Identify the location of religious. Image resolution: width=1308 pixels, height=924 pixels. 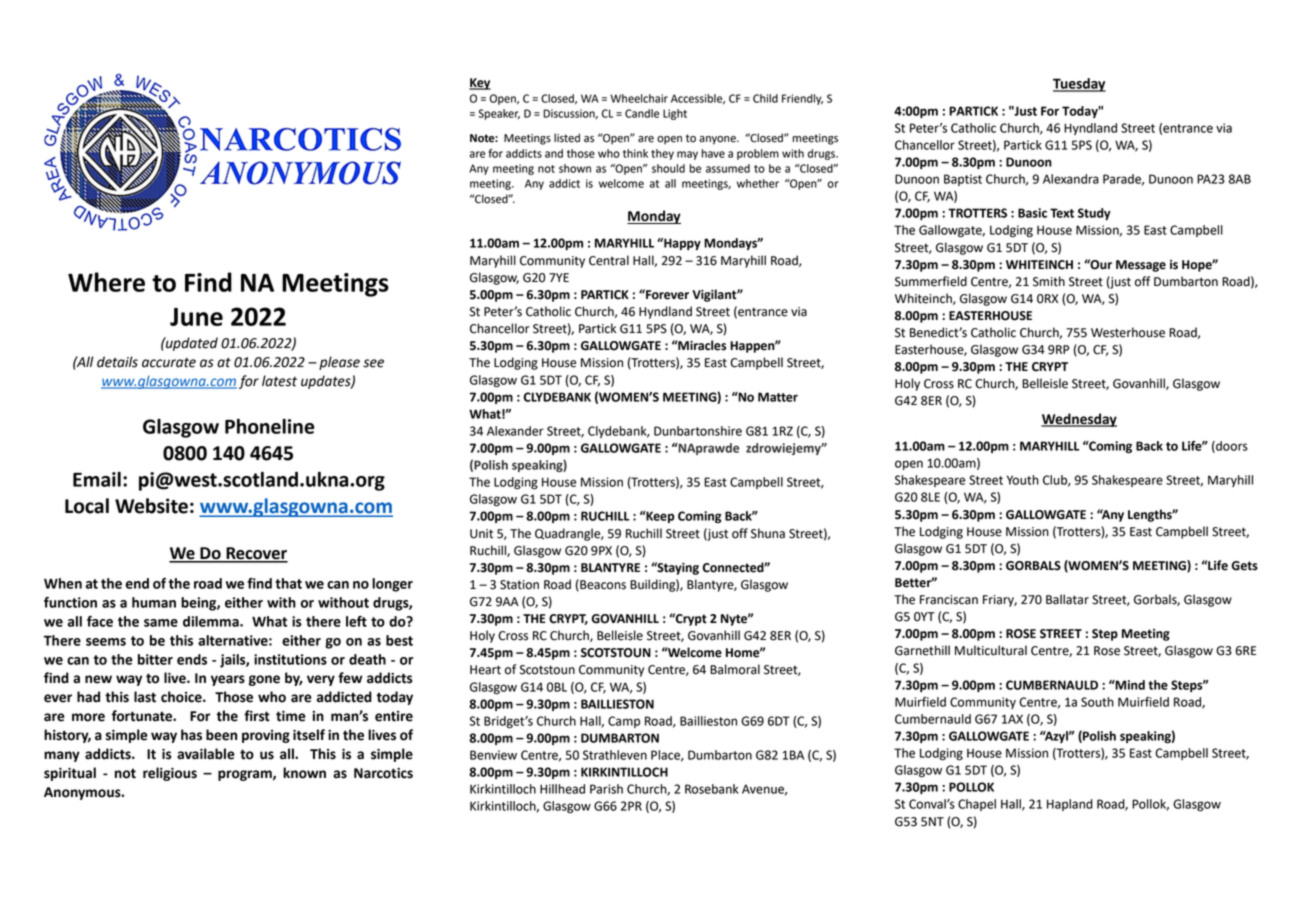
(170, 774).
